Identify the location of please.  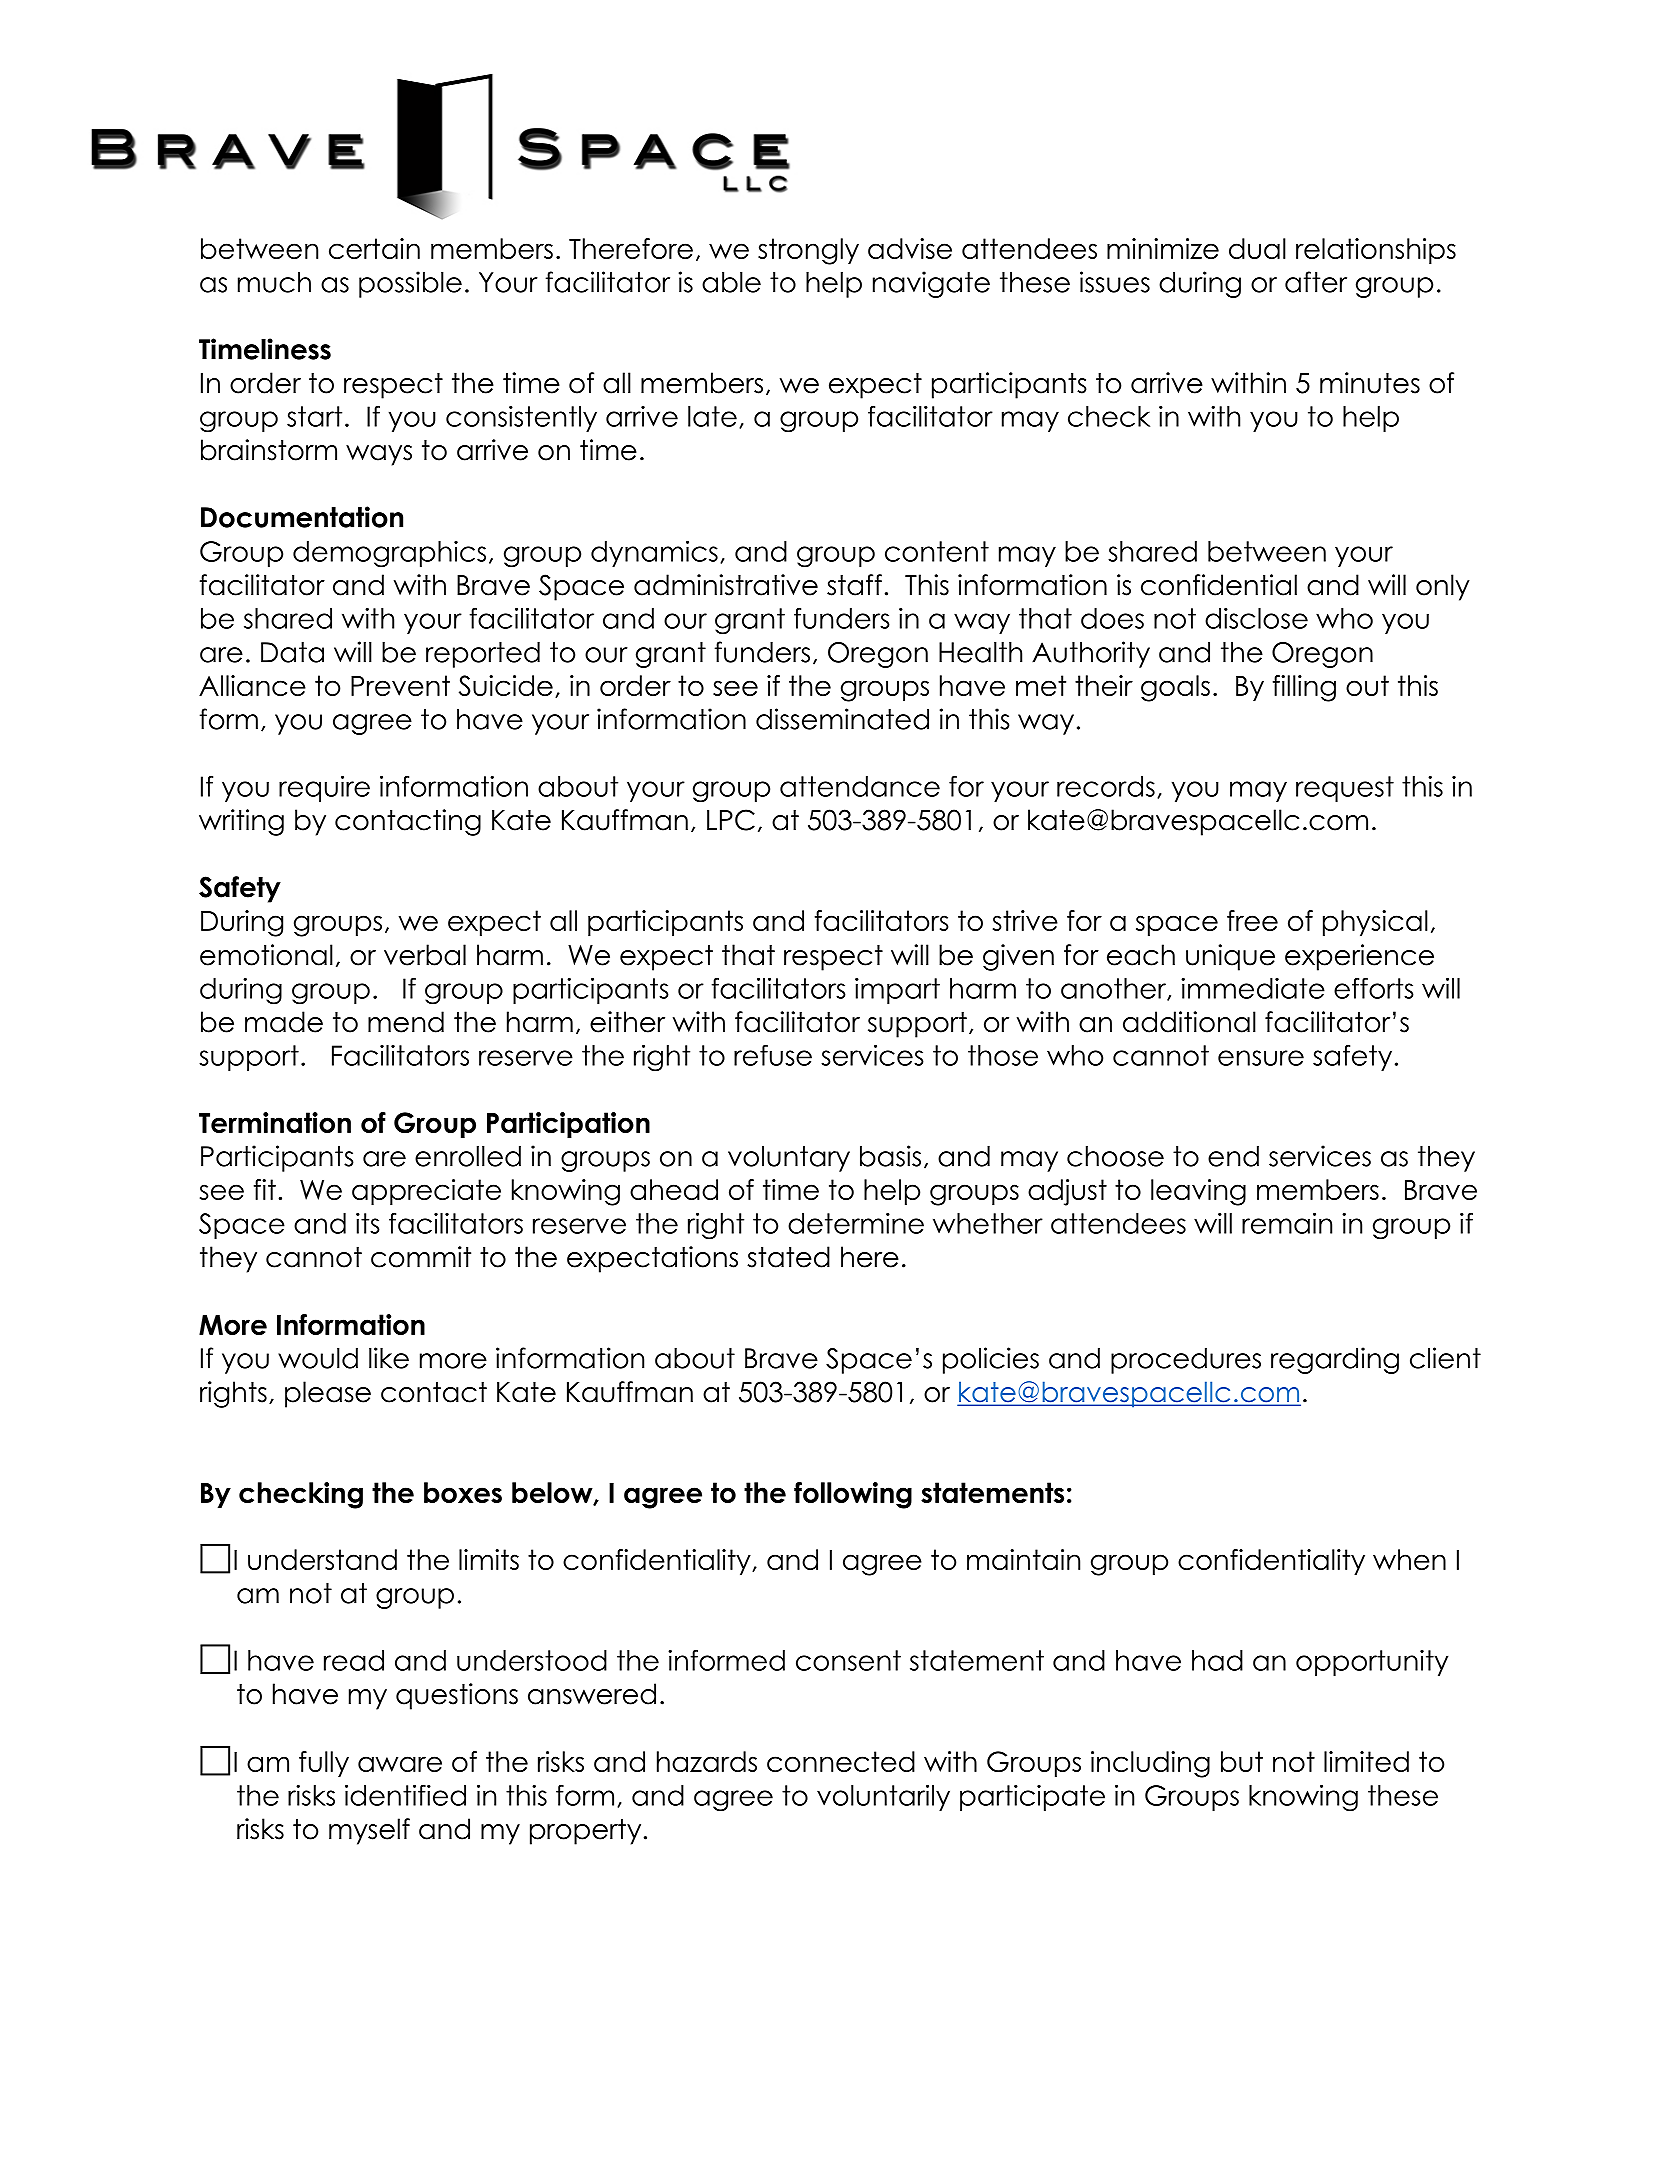
(328, 1394).
